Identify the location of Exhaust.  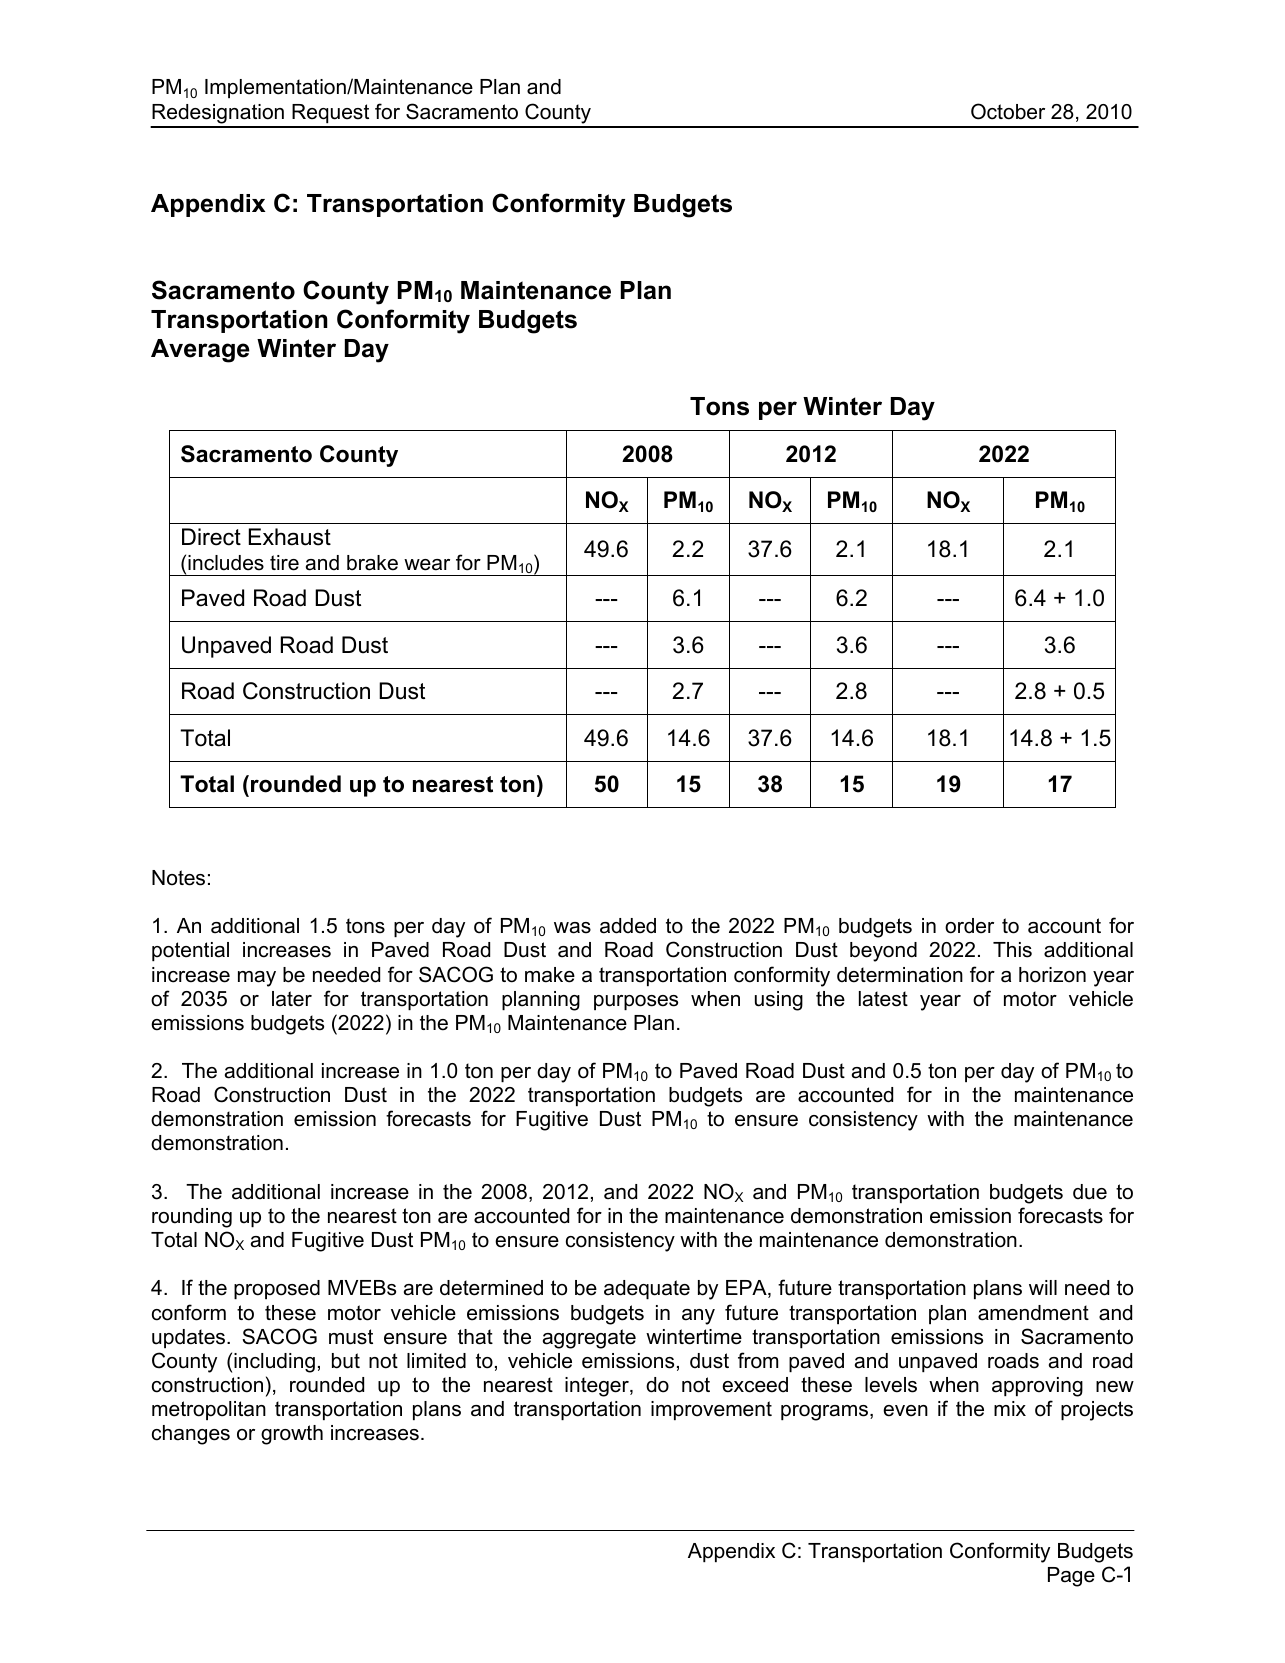
(290, 537).
